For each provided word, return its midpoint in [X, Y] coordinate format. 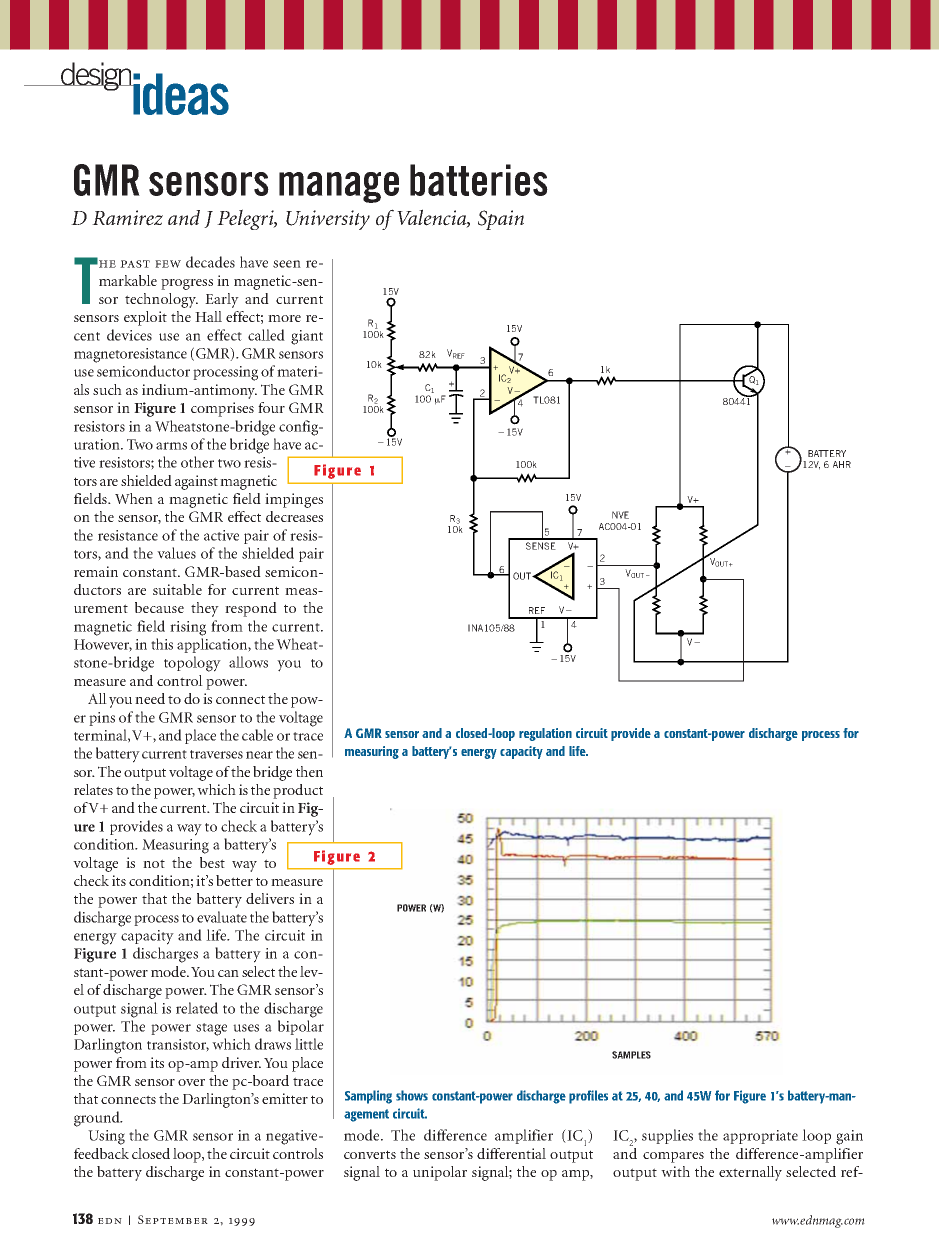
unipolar [440, 1173]
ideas [180, 94]
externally [750, 1173]
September [173, 1219]
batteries [479, 180]
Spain [501, 220]
